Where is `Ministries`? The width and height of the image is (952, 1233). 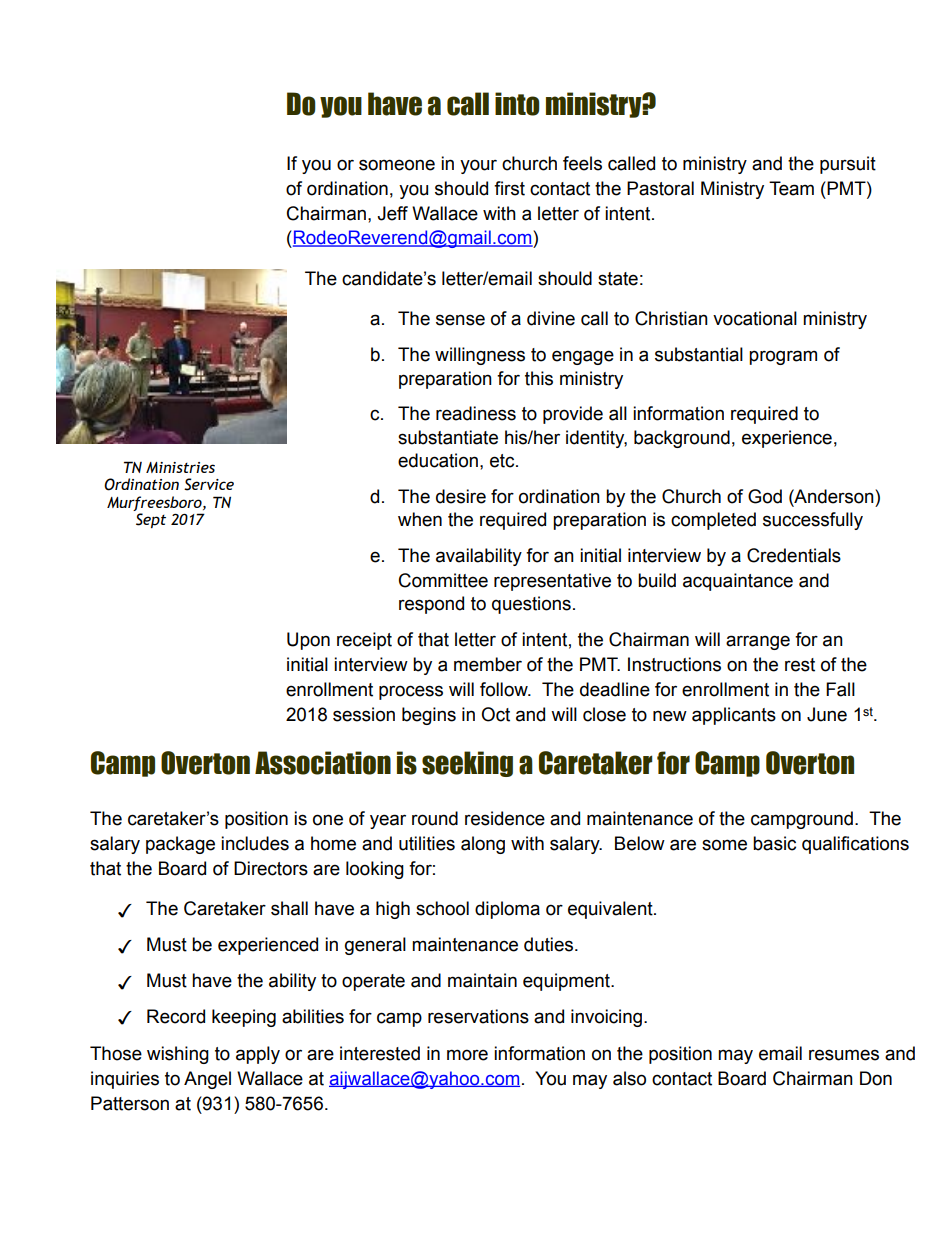
Ministries is located at coordinates (180, 467).
